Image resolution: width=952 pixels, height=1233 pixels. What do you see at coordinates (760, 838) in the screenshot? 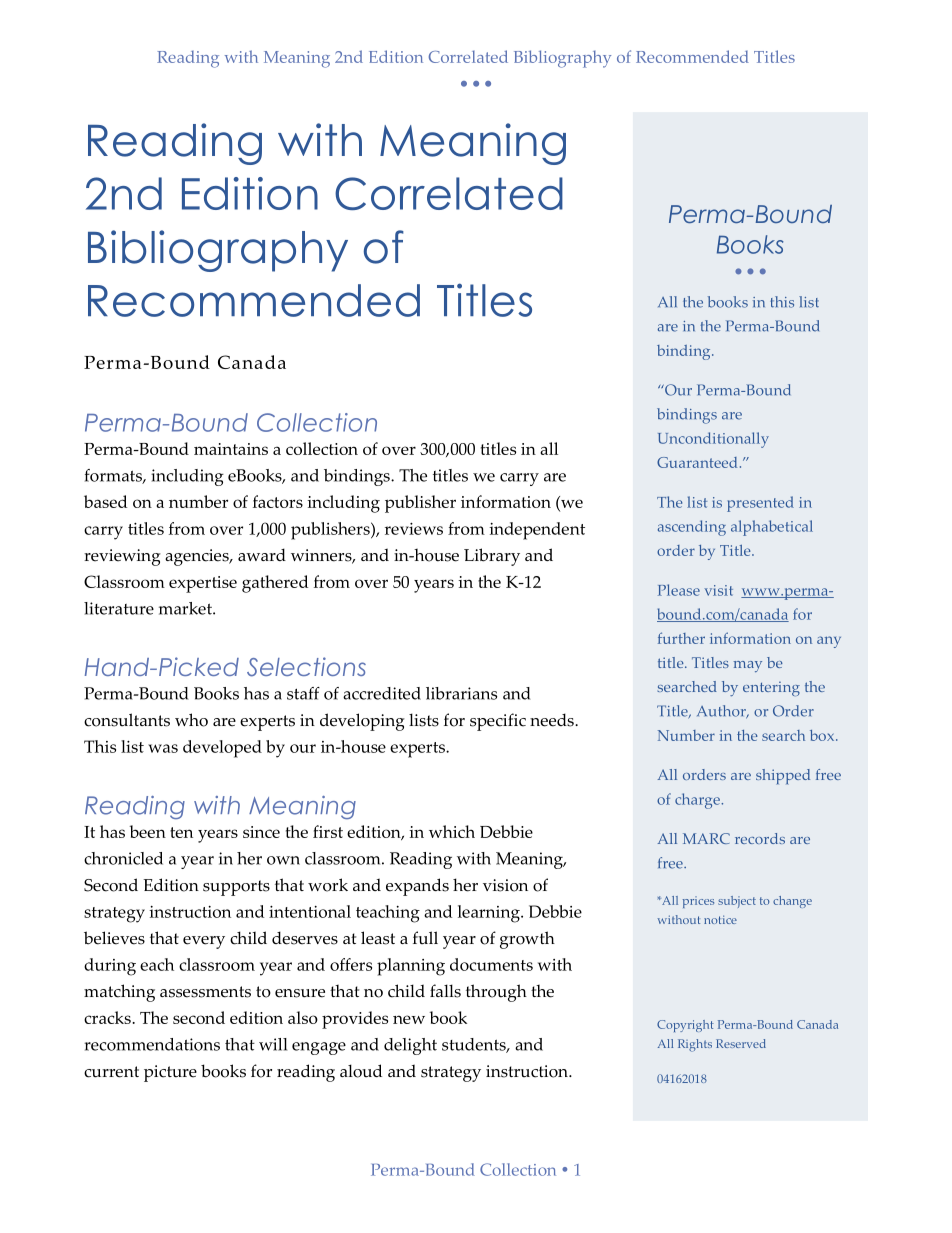
I see `records` at bounding box center [760, 838].
